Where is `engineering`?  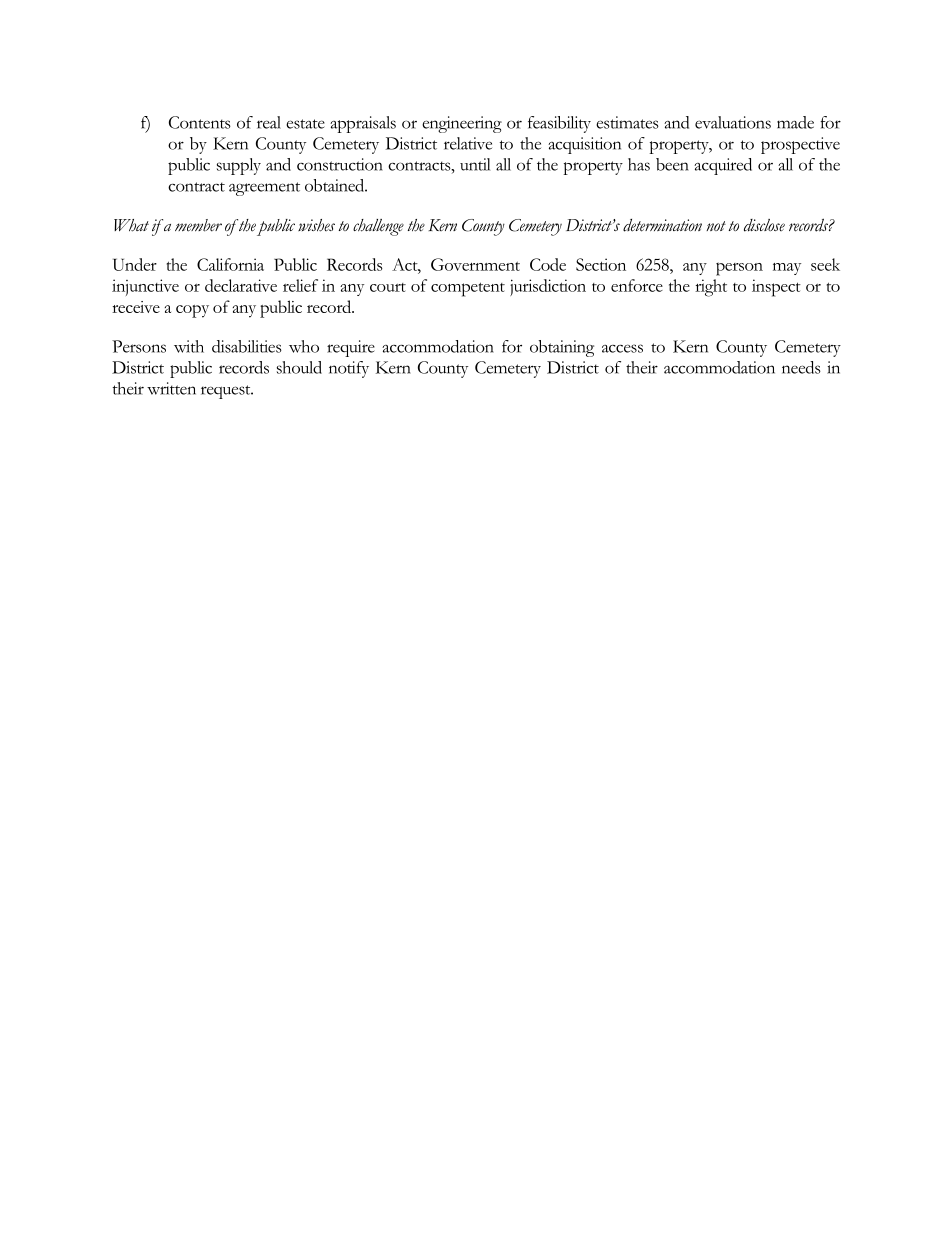
engineering is located at coordinates (462, 124).
